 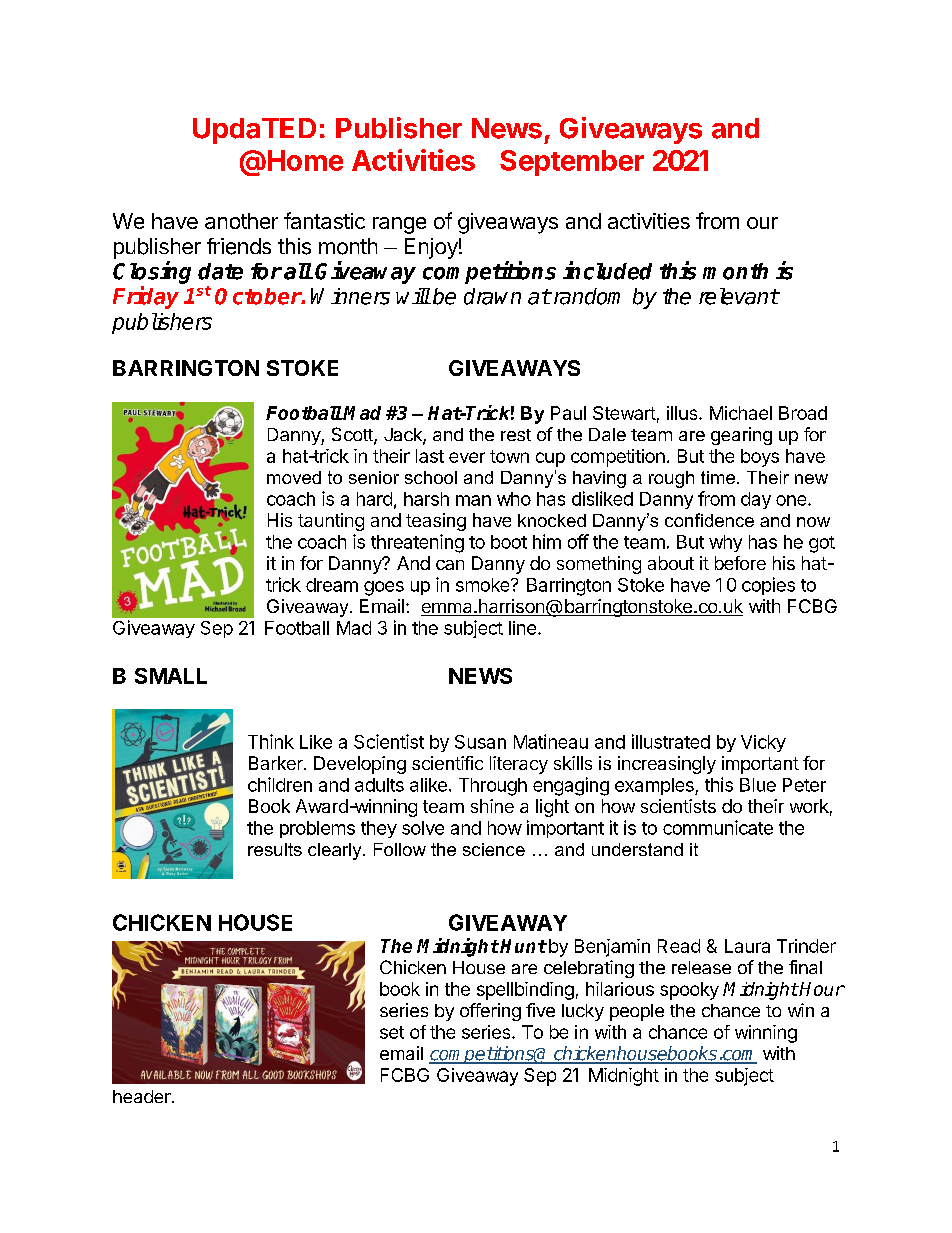 I want to click on Michael, so click(x=741, y=413).
